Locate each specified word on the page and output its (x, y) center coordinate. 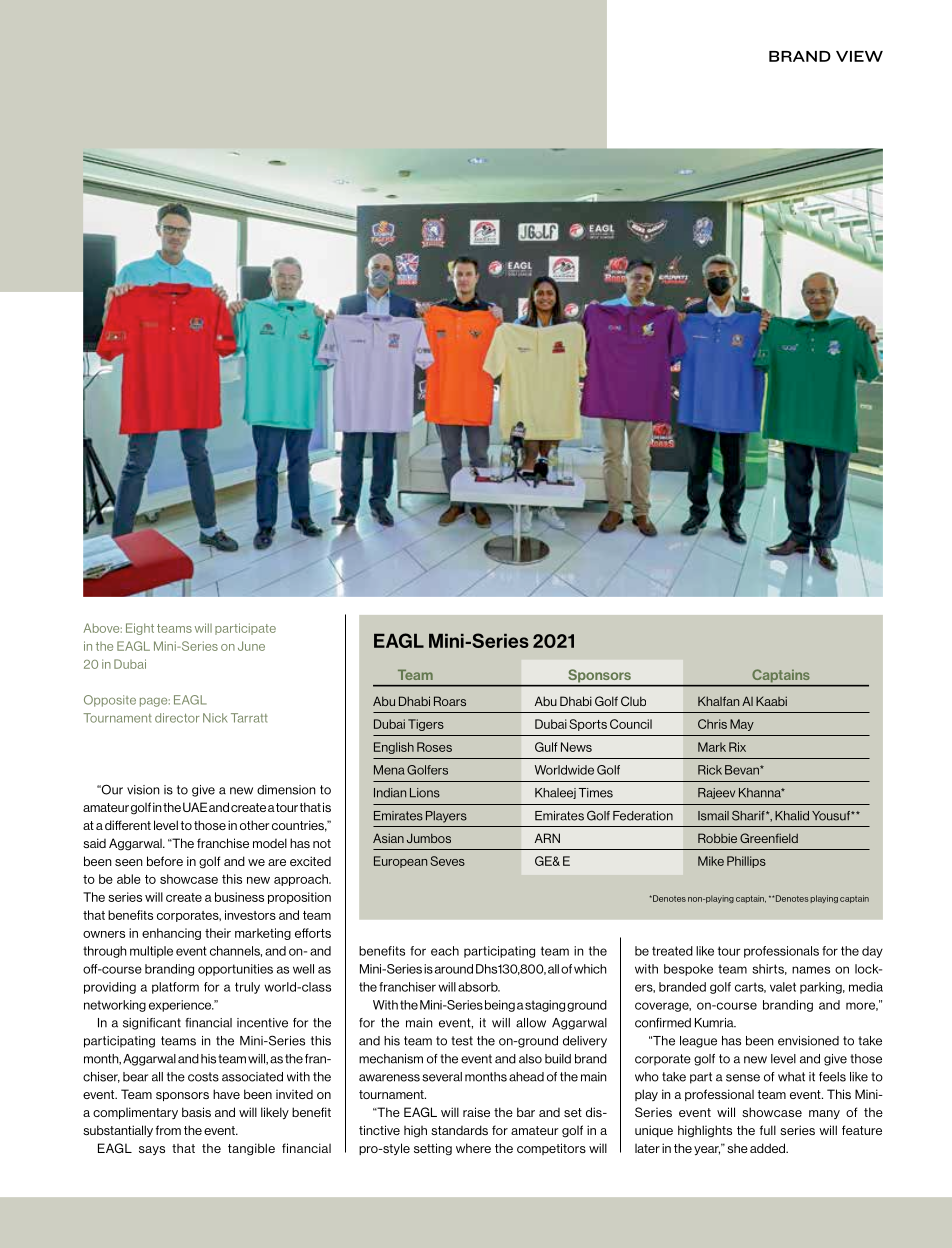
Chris (712, 724)
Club (633, 701)
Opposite (110, 701)
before (165, 861)
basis (196, 1112)
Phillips (746, 862)
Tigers (426, 725)
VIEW (859, 56)
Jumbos (429, 838)
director (177, 718)
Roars (450, 701)
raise (476, 1112)
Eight (140, 629)
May (742, 725)
